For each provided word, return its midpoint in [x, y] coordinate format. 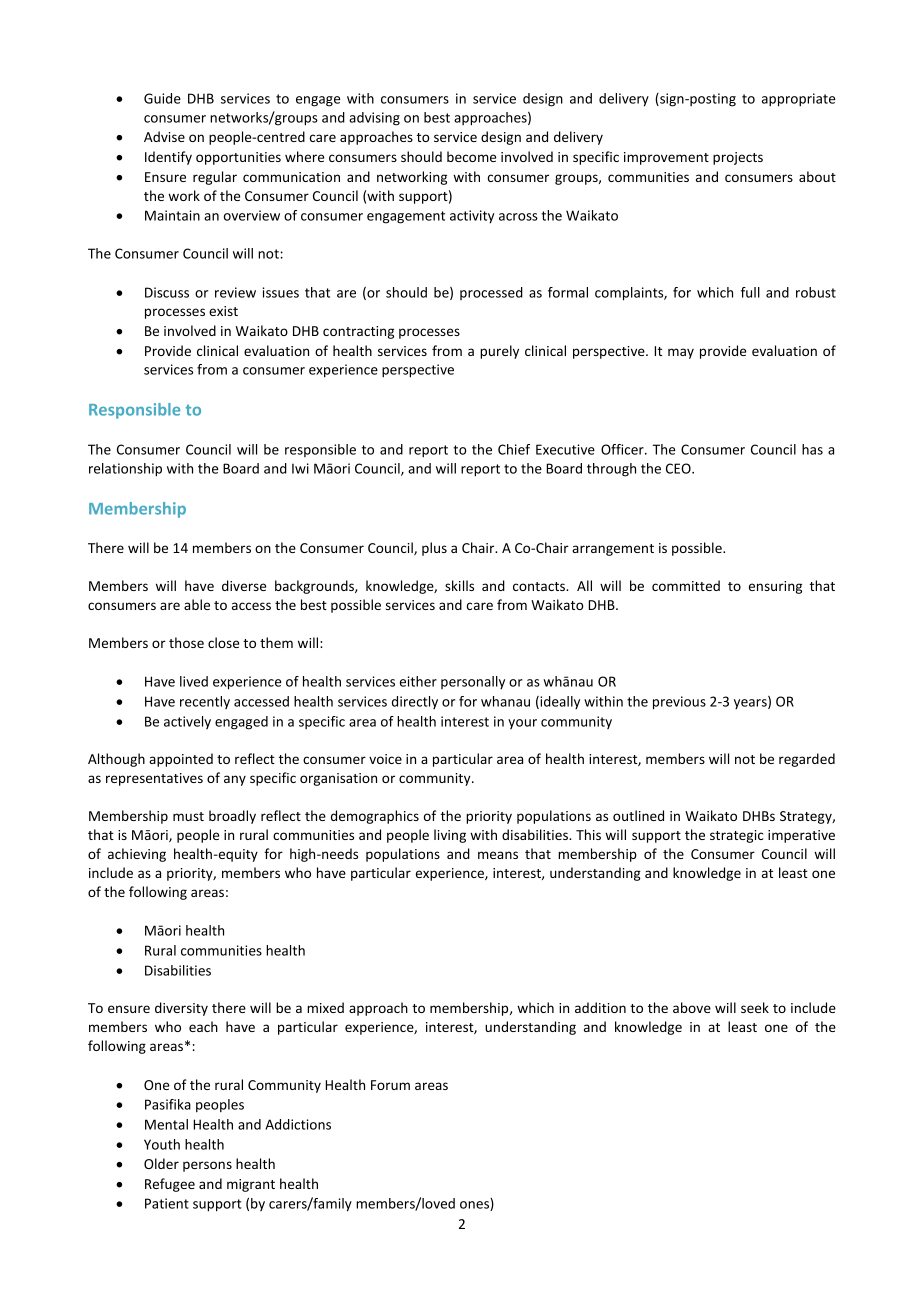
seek [755, 1007]
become [471, 156]
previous [679, 703]
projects [738, 158]
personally [473, 682]
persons [207, 1166]
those [186, 642]
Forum [390, 1085]
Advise [164, 136]
